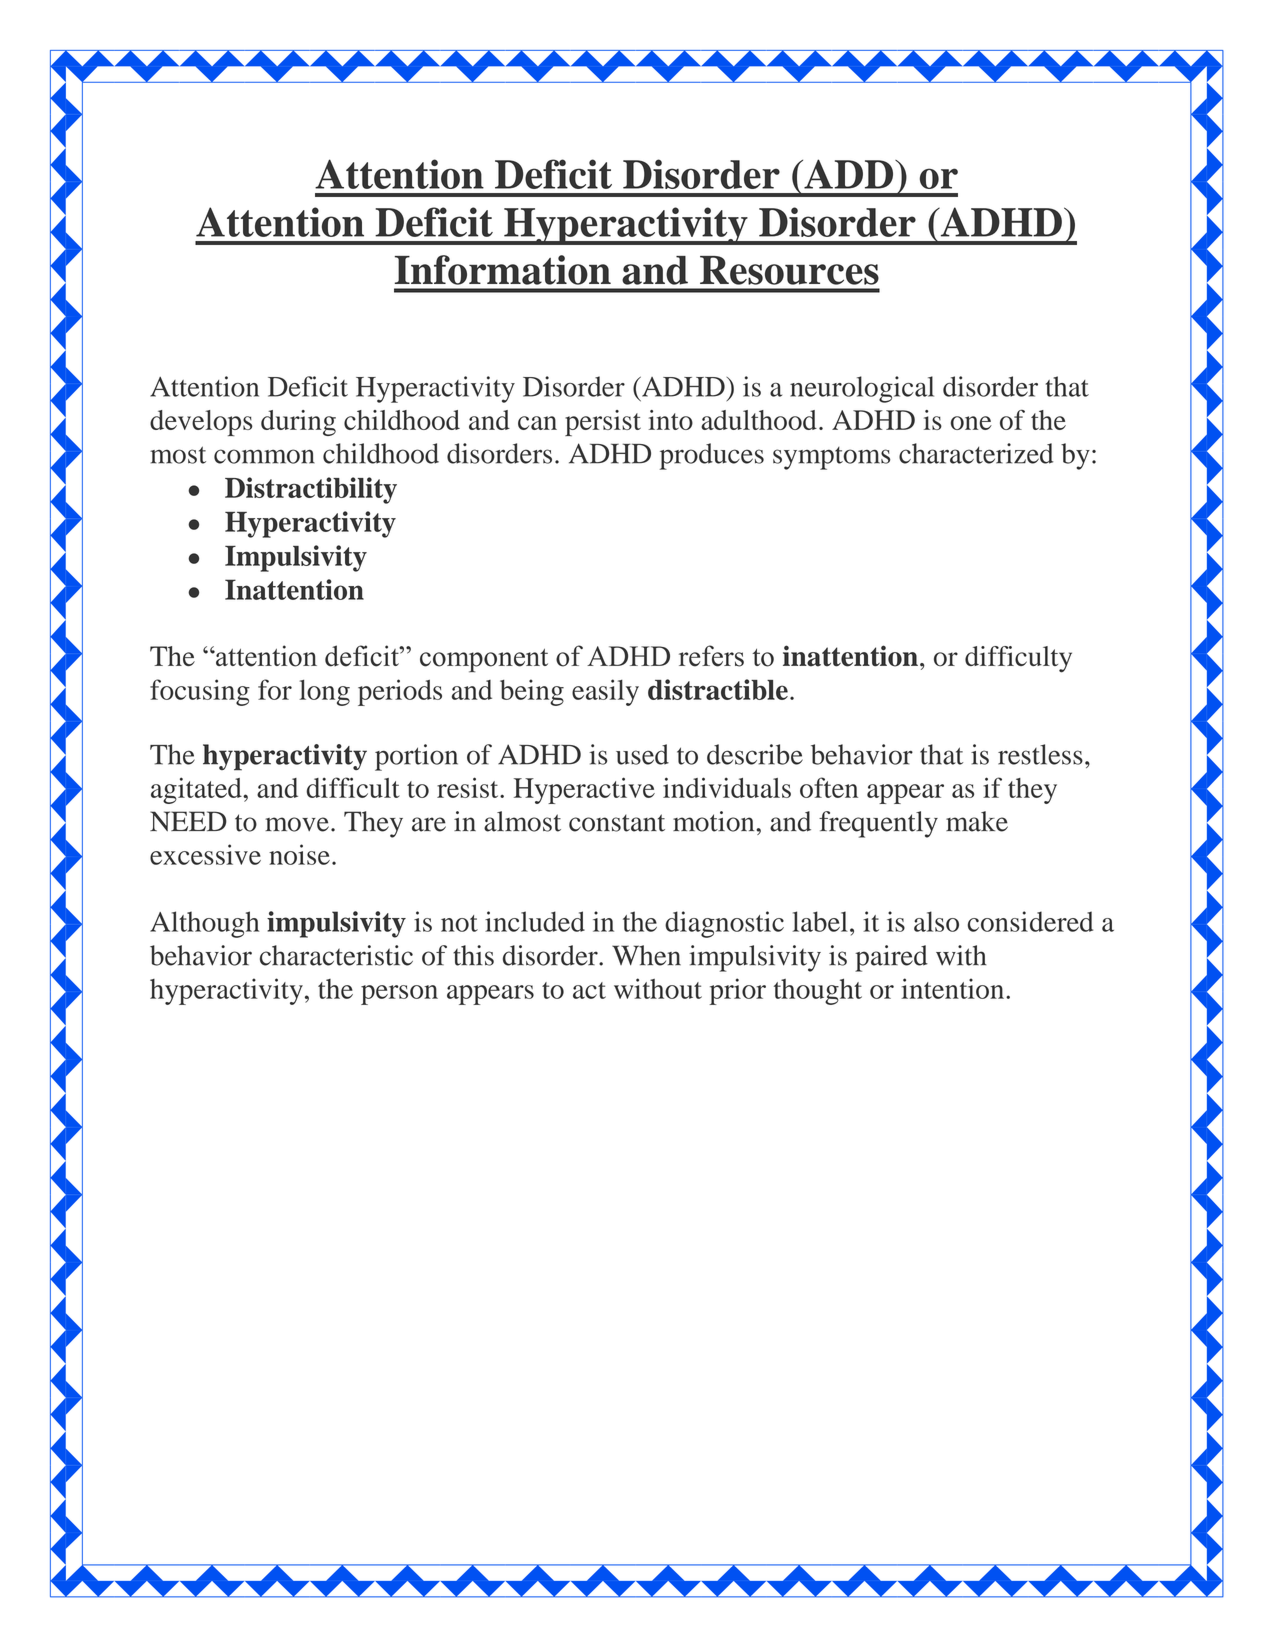 Image resolution: width=1273 pixels, height=1647 pixels. Describe the element at coordinates (603, 423) in the screenshot. I see `persist` at that location.
